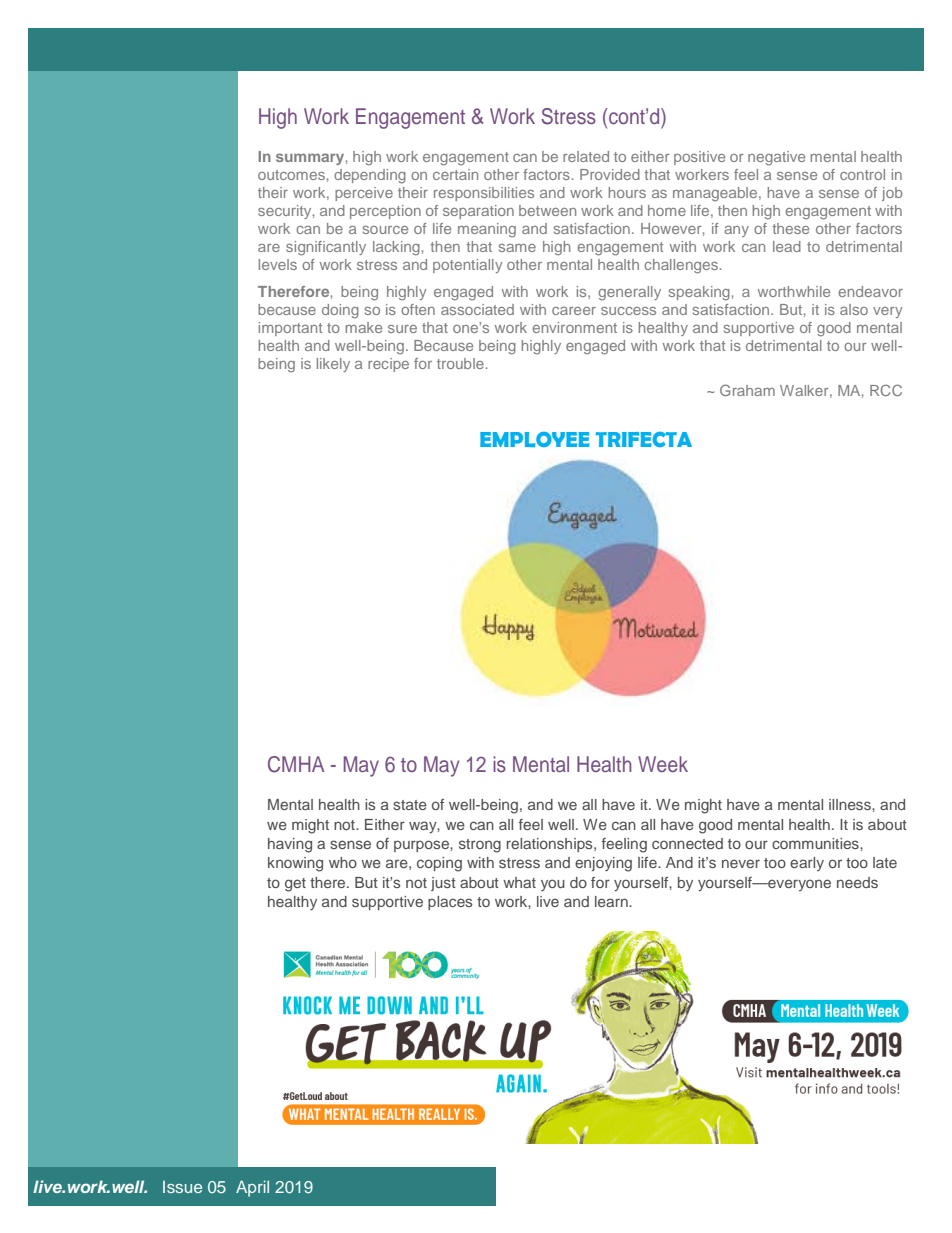 The height and width of the page is (1233, 952). Describe the element at coordinates (295, 885) in the page. I see `get` at that location.
